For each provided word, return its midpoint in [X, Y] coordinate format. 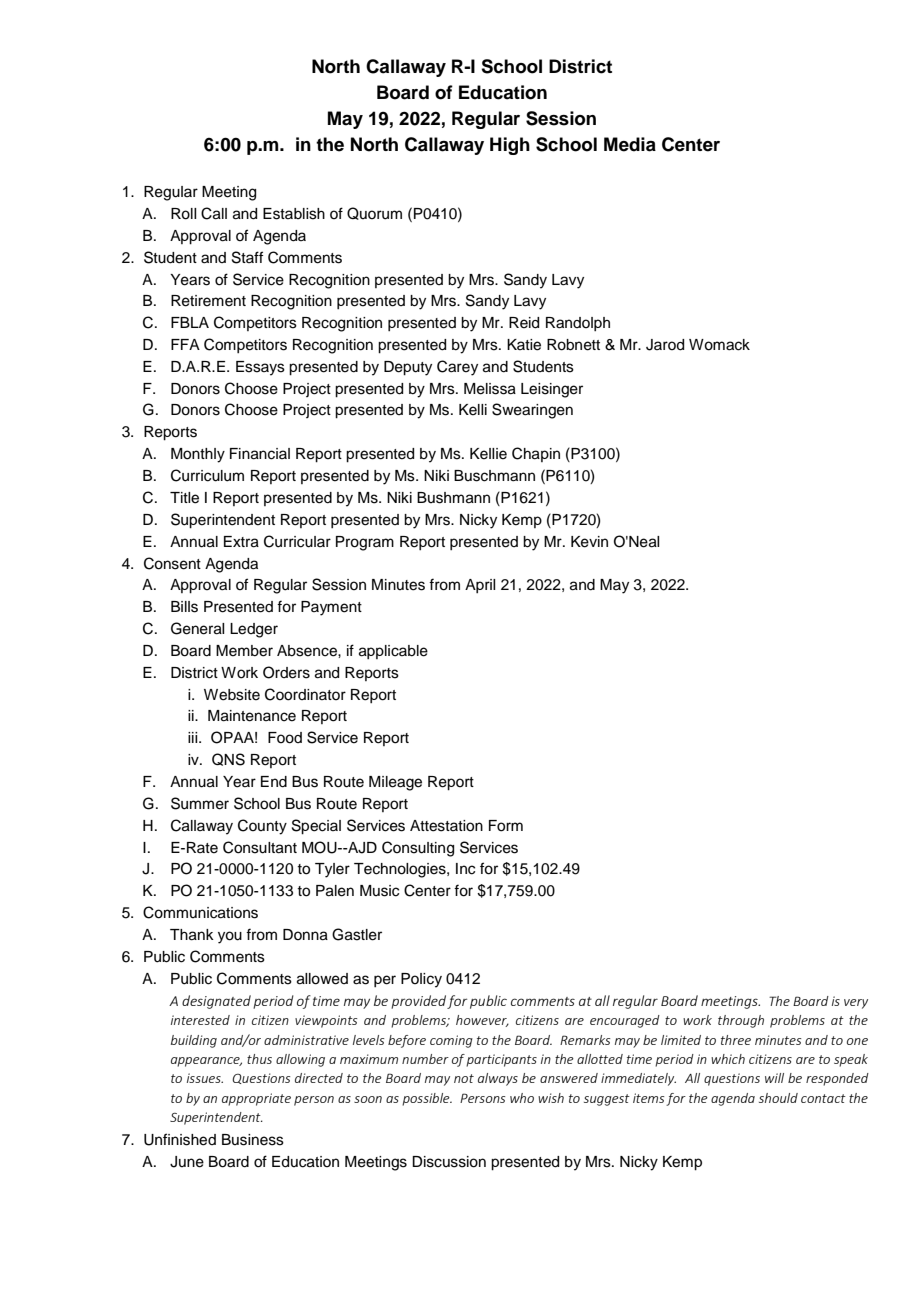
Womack [719, 345]
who [522, 1098]
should [778, 1098]
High [510, 146]
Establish [294, 214]
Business [253, 1140]
